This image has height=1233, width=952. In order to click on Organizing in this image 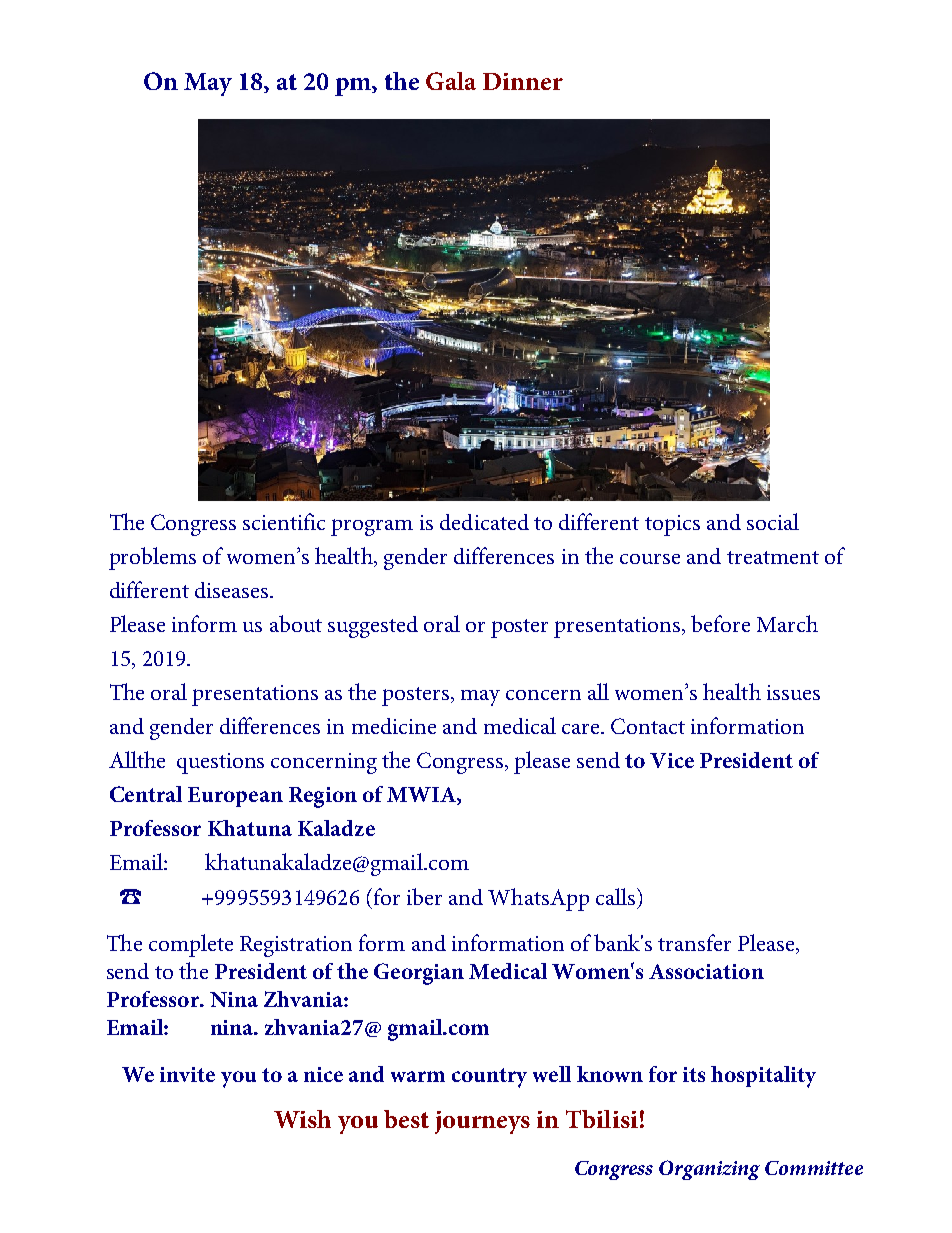, I will do `click(709, 1170)`.
